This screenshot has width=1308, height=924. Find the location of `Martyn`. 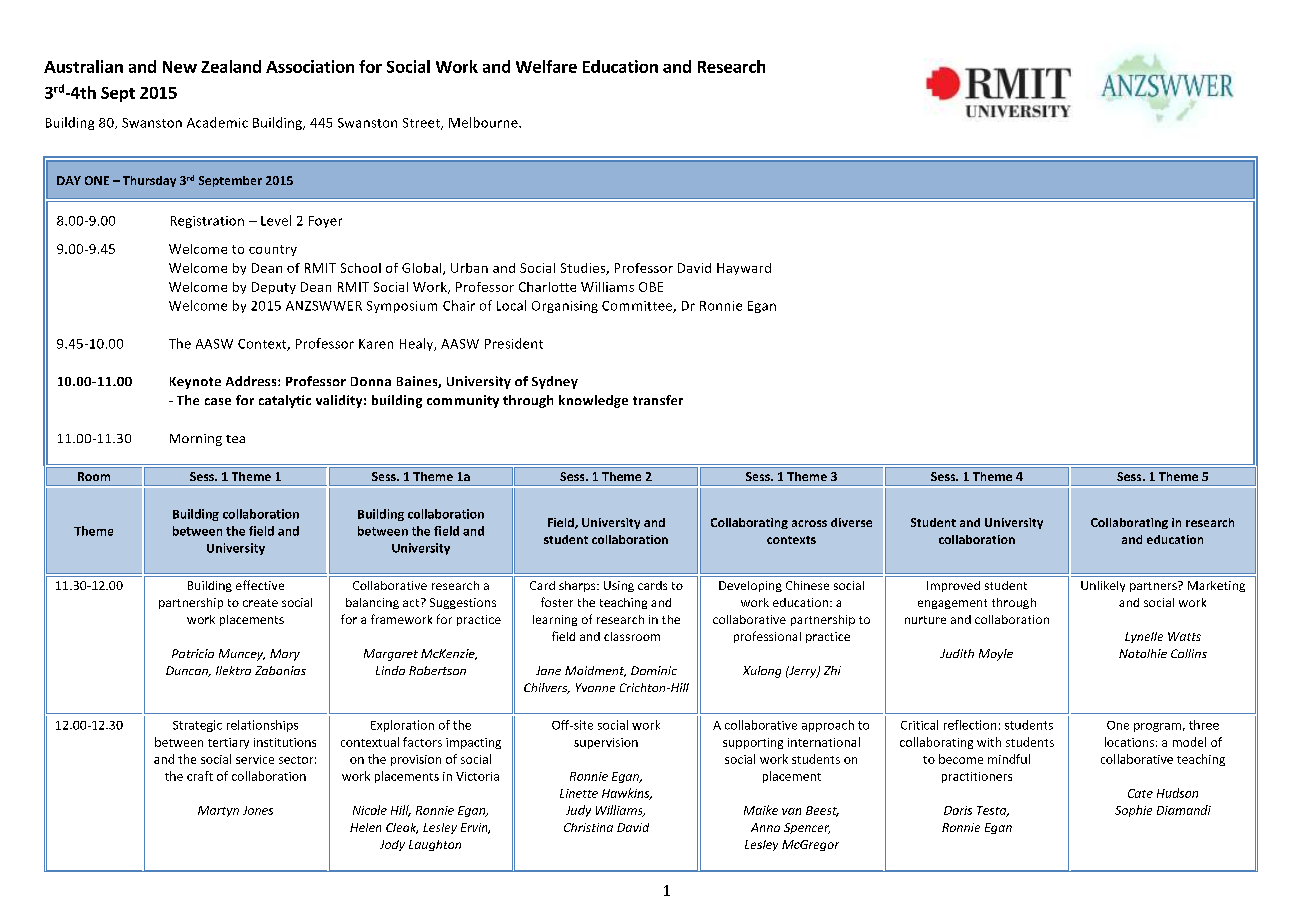

Martyn is located at coordinates (218, 811).
